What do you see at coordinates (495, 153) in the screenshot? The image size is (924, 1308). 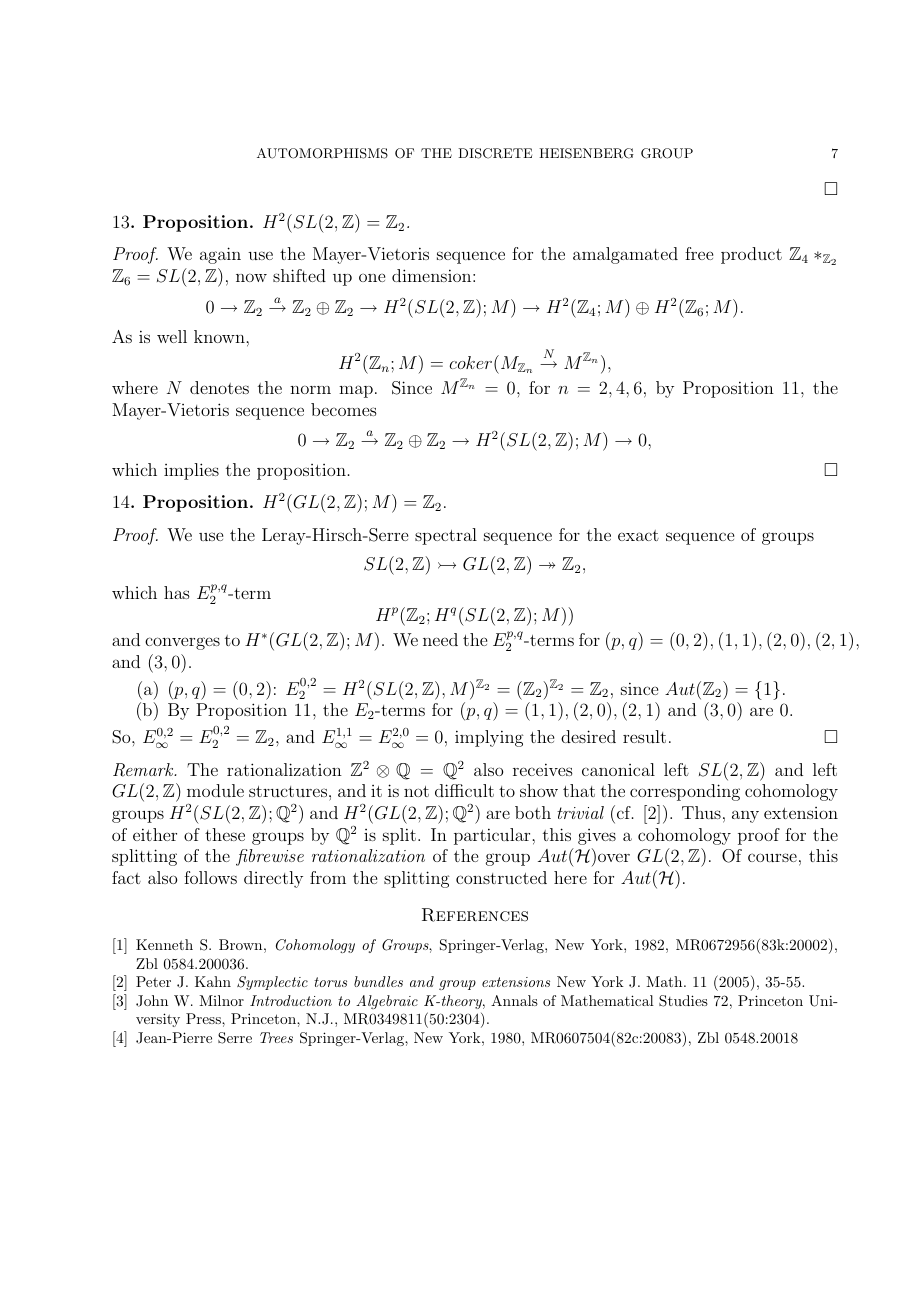 I see `DISCRETE` at bounding box center [495, 153].
